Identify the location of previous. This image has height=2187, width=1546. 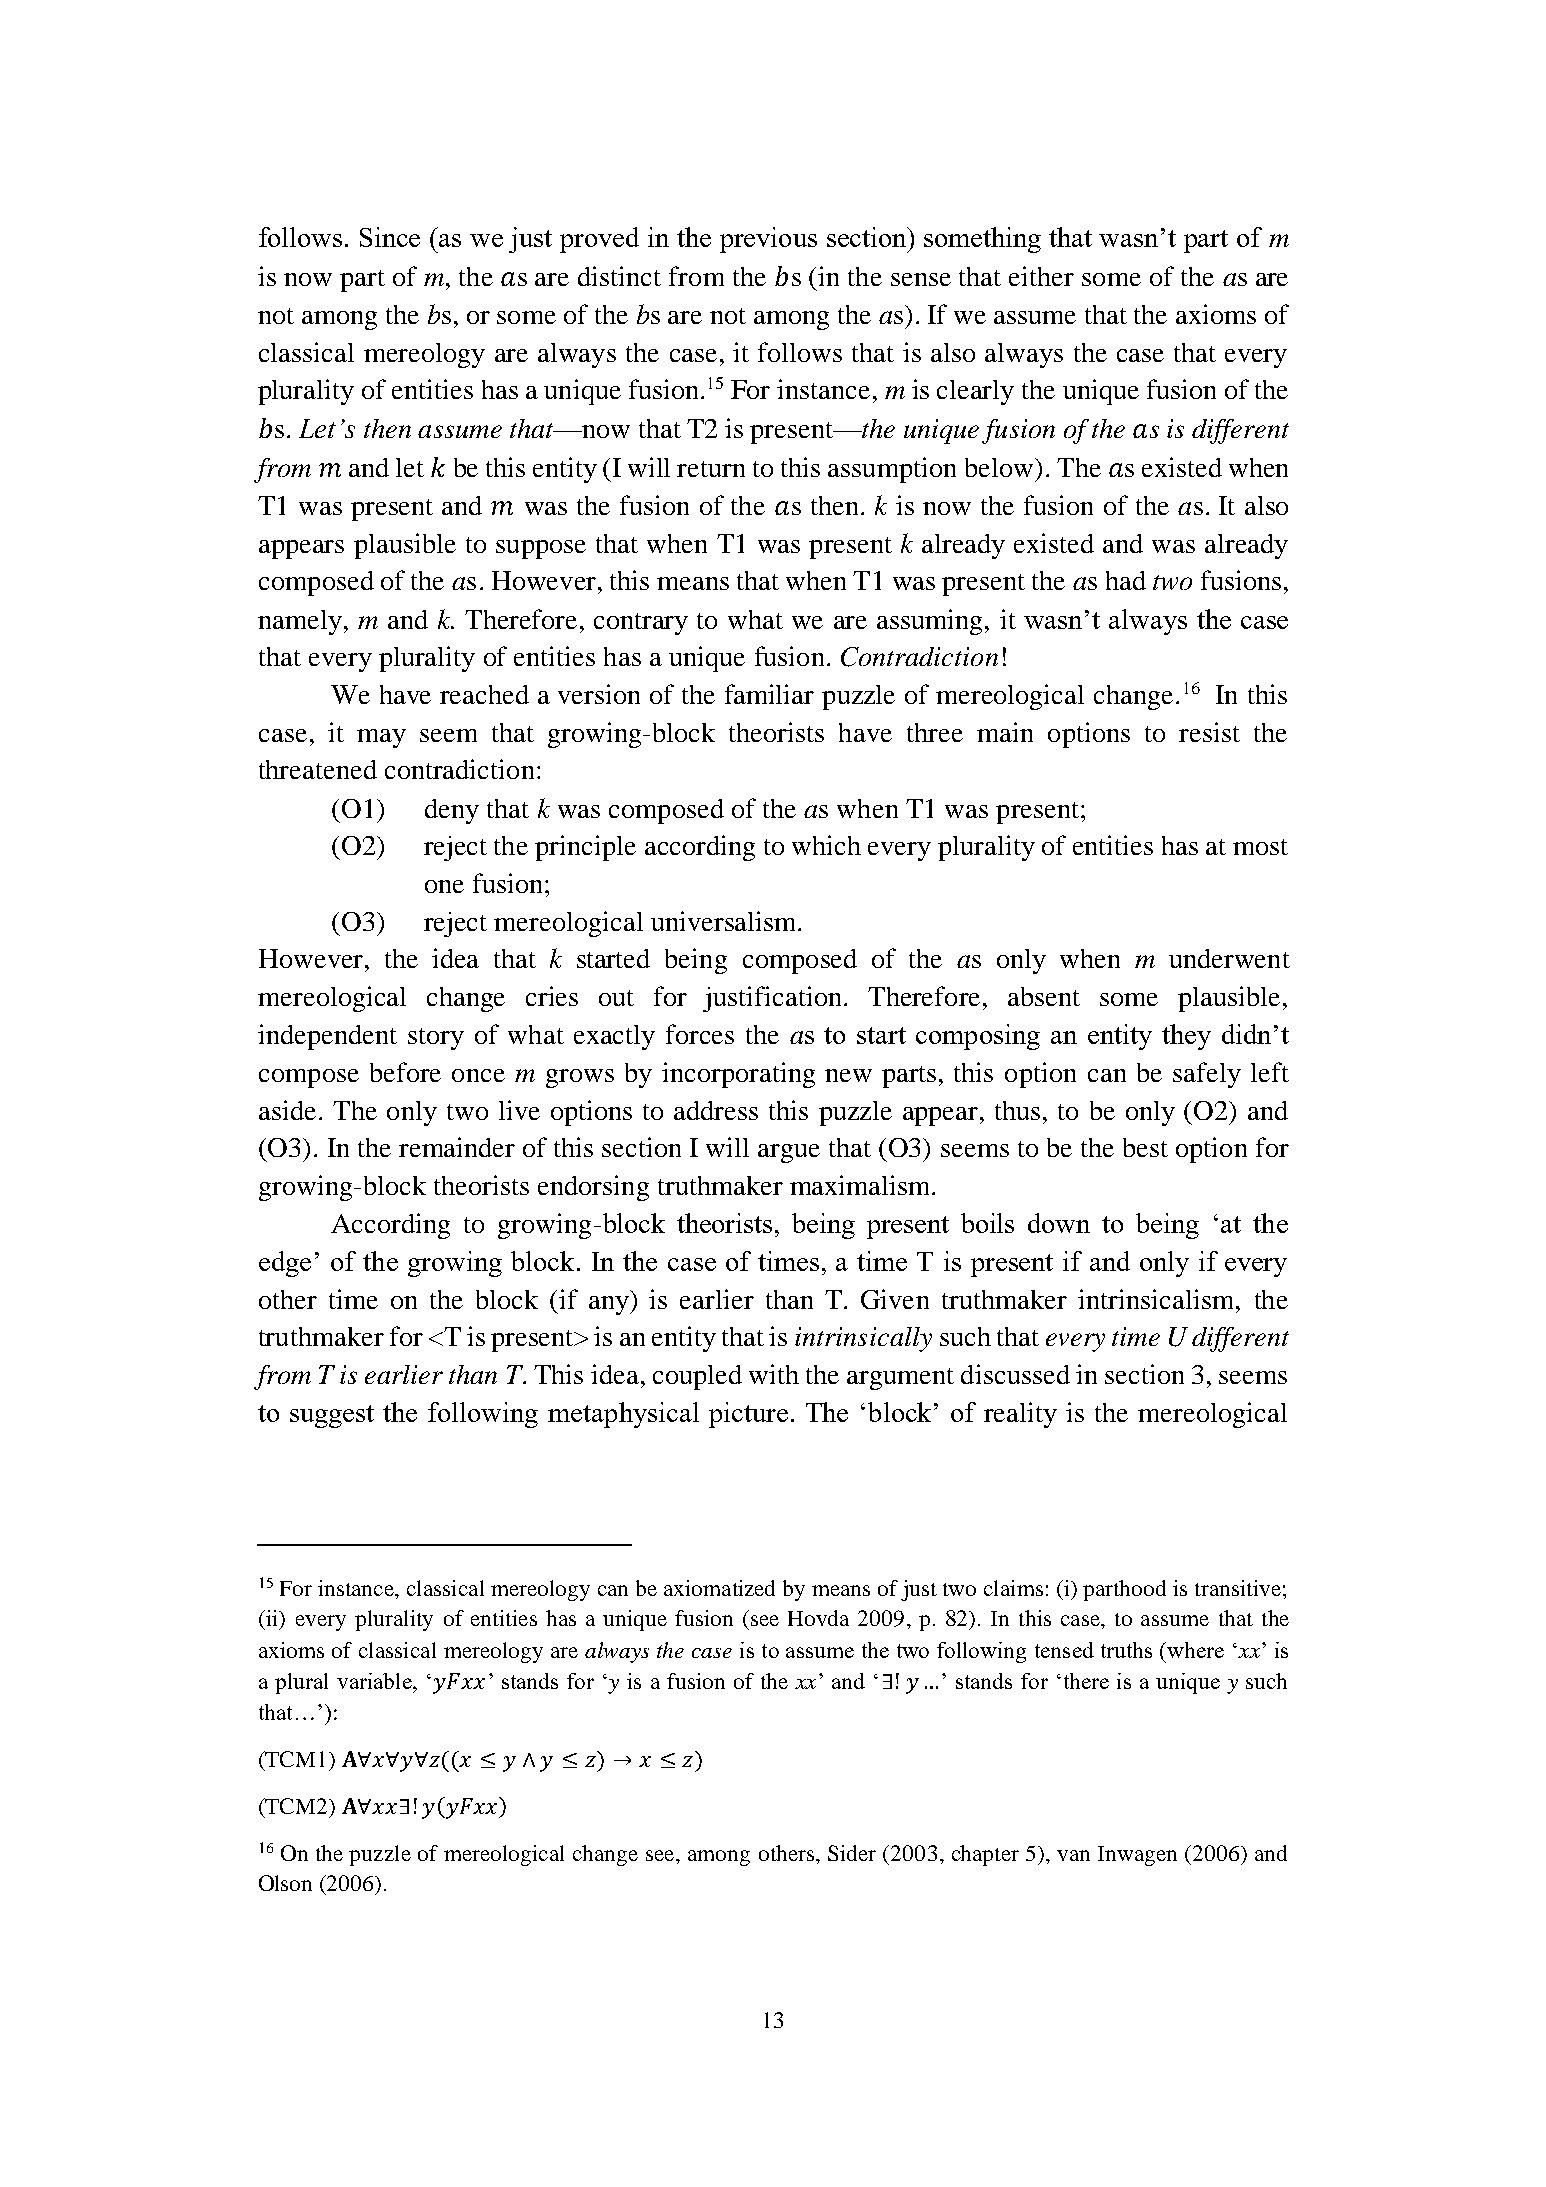
(768, 240).
